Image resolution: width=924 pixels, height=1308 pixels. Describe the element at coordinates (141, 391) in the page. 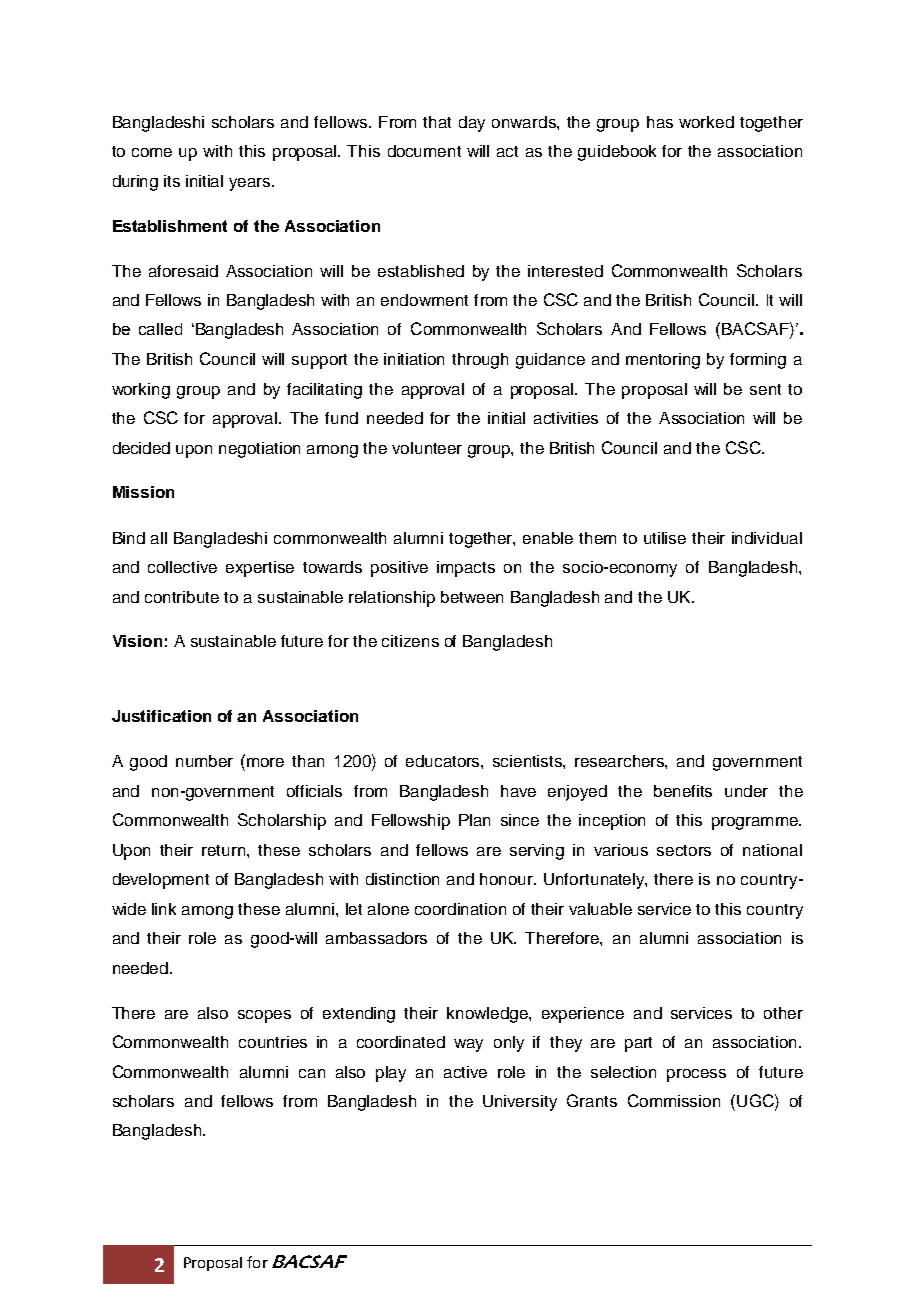

I see `working` at that location.
